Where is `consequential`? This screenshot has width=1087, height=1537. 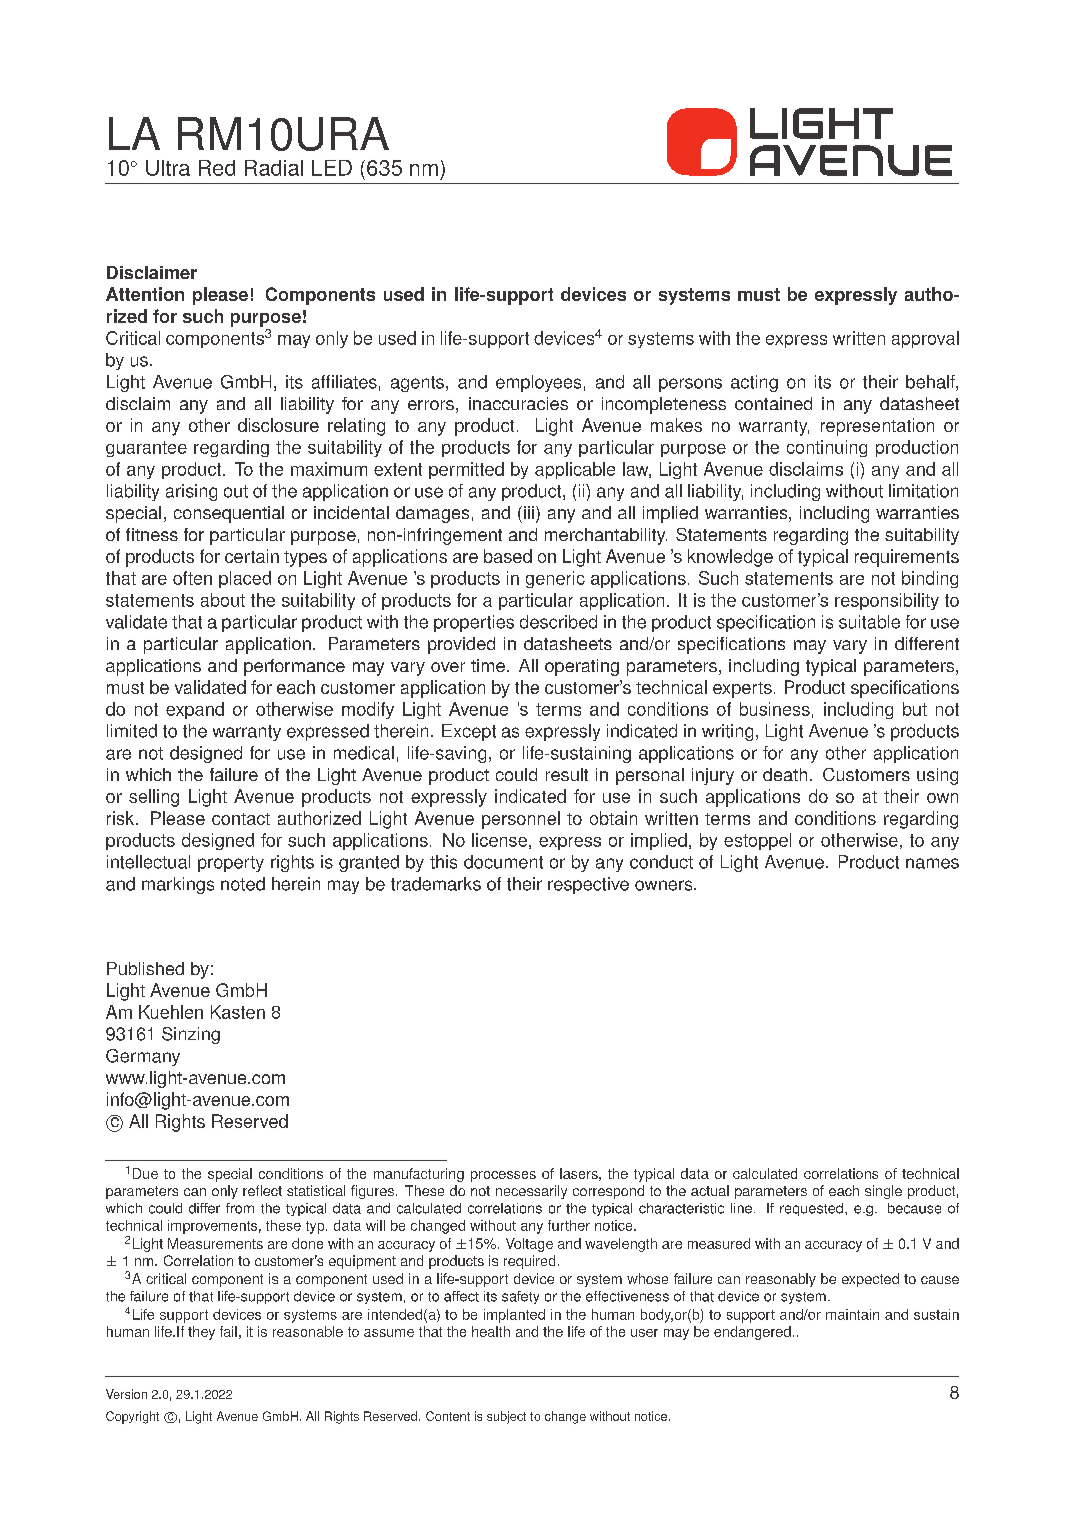
consequential is located at coordinates (229, 514).
